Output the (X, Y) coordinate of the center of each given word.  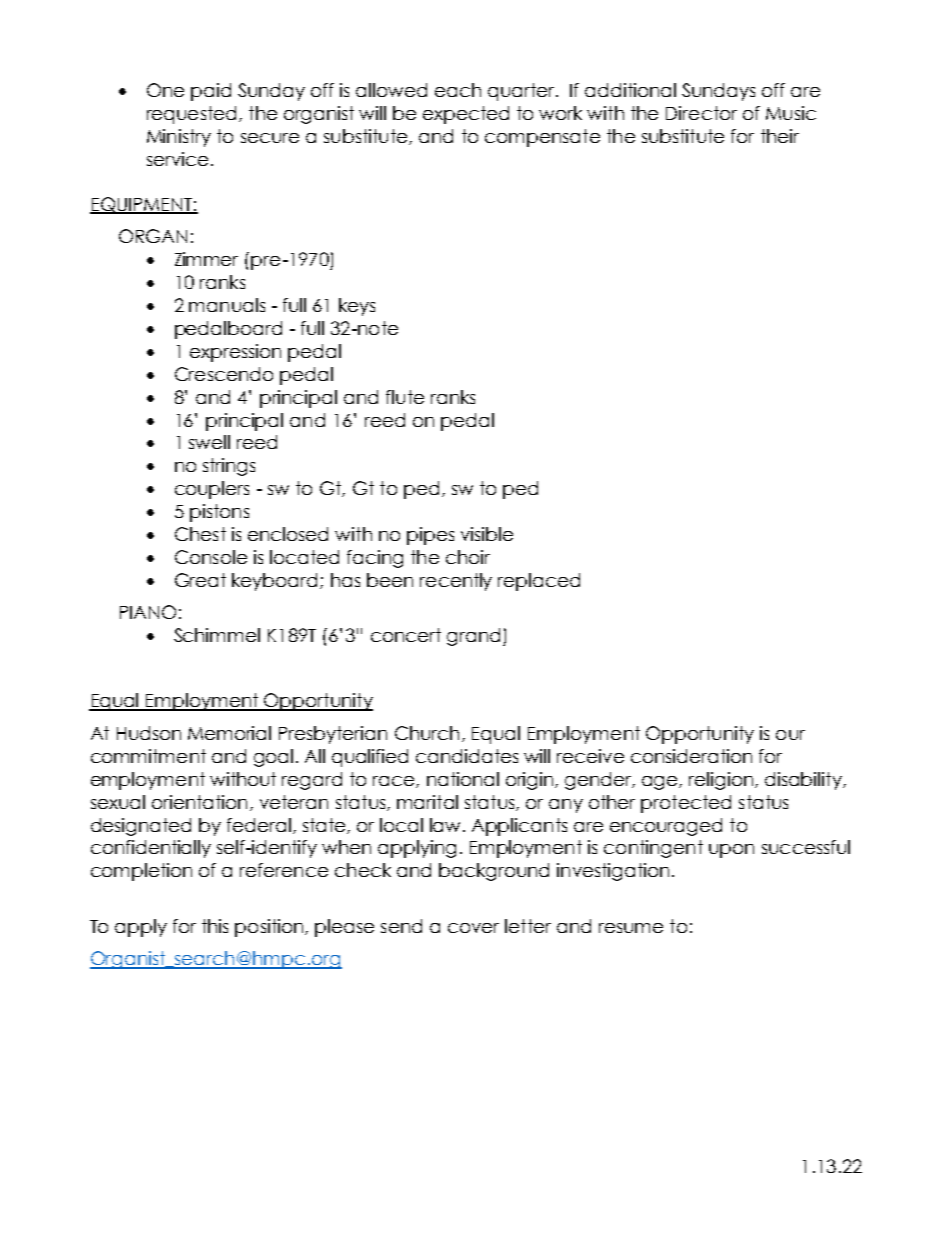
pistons (219, 513)
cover (473, 928)
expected (466, 115)
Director (701, 113)
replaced (539, 582)
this (215, 926)
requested (191, 115)
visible (487, 534)
